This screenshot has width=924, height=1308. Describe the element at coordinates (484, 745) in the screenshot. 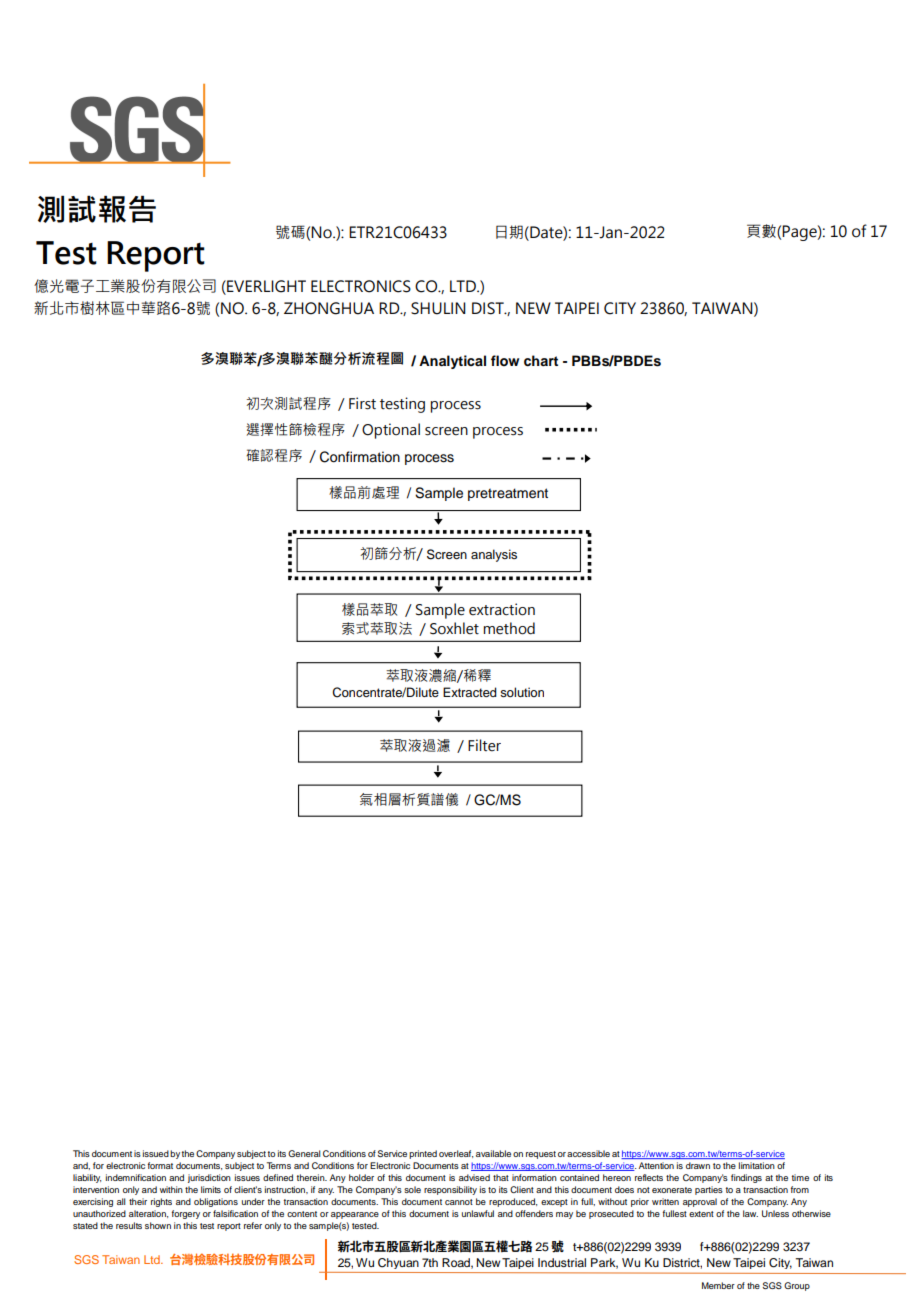

I see `Filter` at that location.
